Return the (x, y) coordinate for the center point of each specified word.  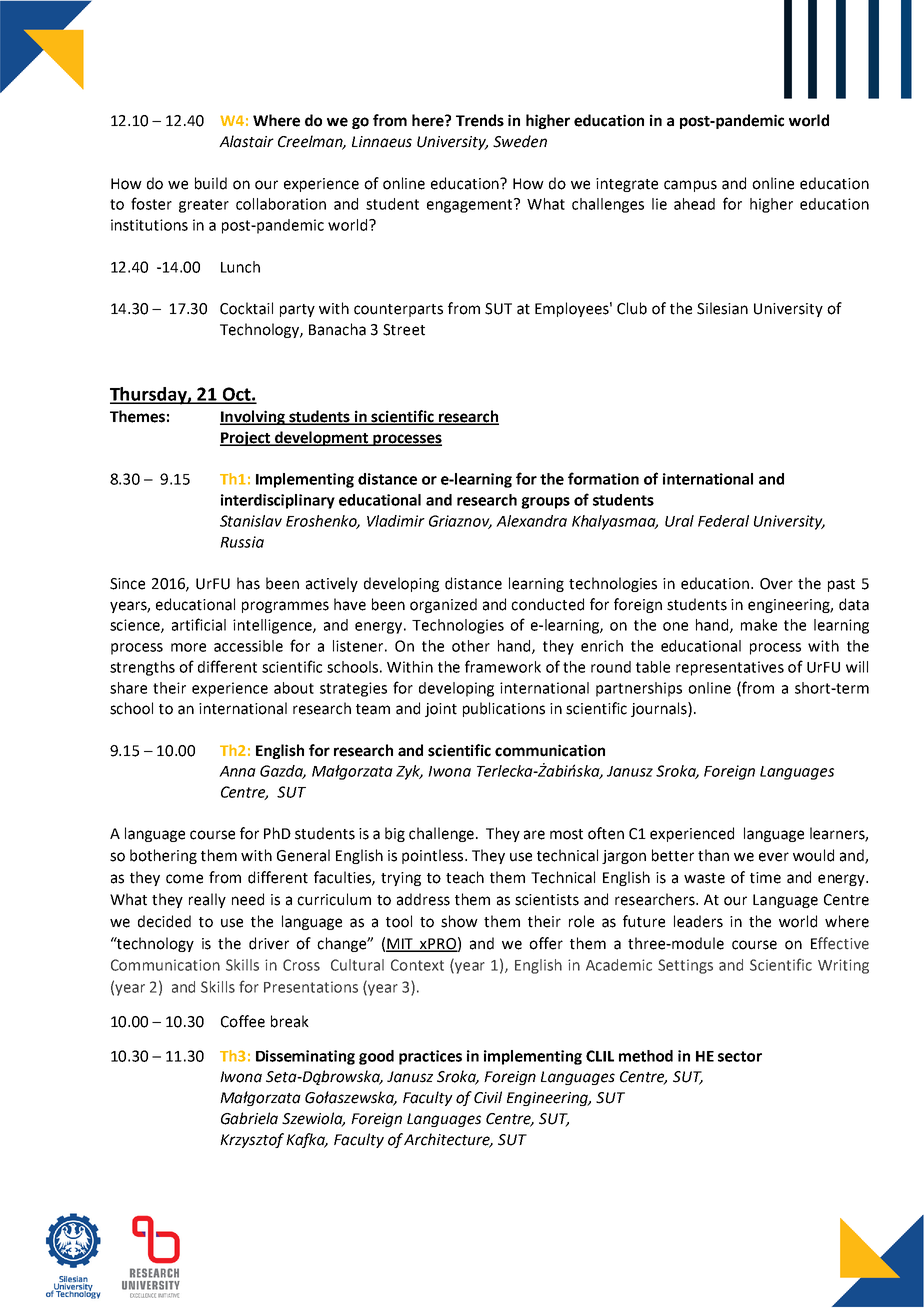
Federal (723, 521)
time (765, 878)
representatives (730, 668)
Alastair (246, 141)
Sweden (520, 141)
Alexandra (531, 521)
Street (404, 330)
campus (690, 186)
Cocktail (246, 308)
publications (504, 709)
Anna (237, 771)
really (207, 900)
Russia (242, 542)
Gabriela (249, 1118)
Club (632, 308)
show (459, 921)
